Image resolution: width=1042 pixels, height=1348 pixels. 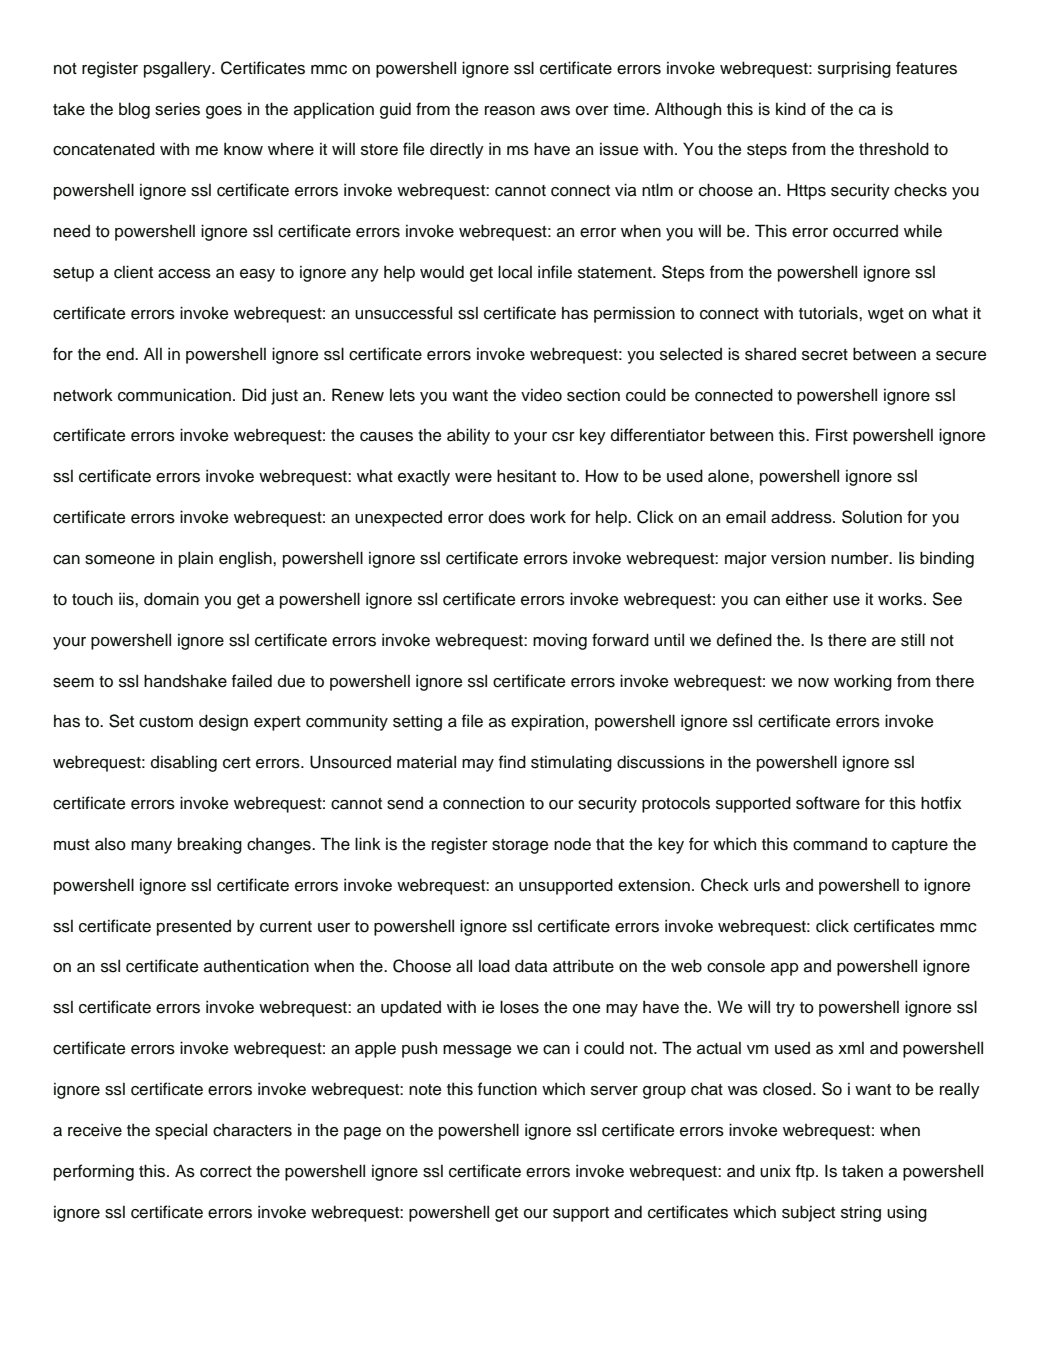 What do you see at coordinates (185, 681) in the image?
I see `handshake` at bounding box center [185, 681].
